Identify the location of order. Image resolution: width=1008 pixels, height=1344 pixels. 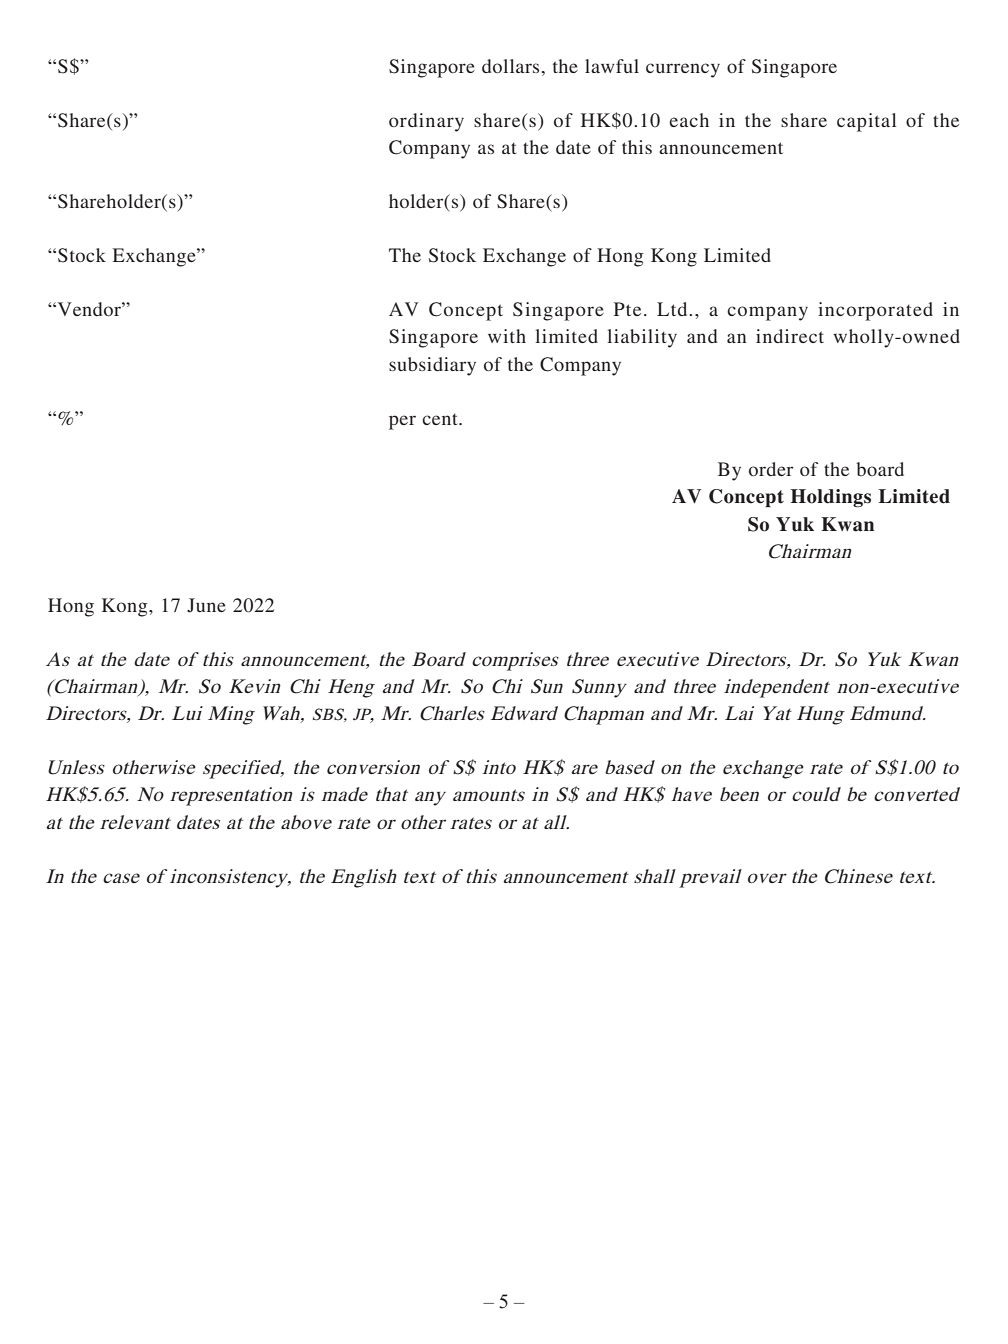
(771, 469).
